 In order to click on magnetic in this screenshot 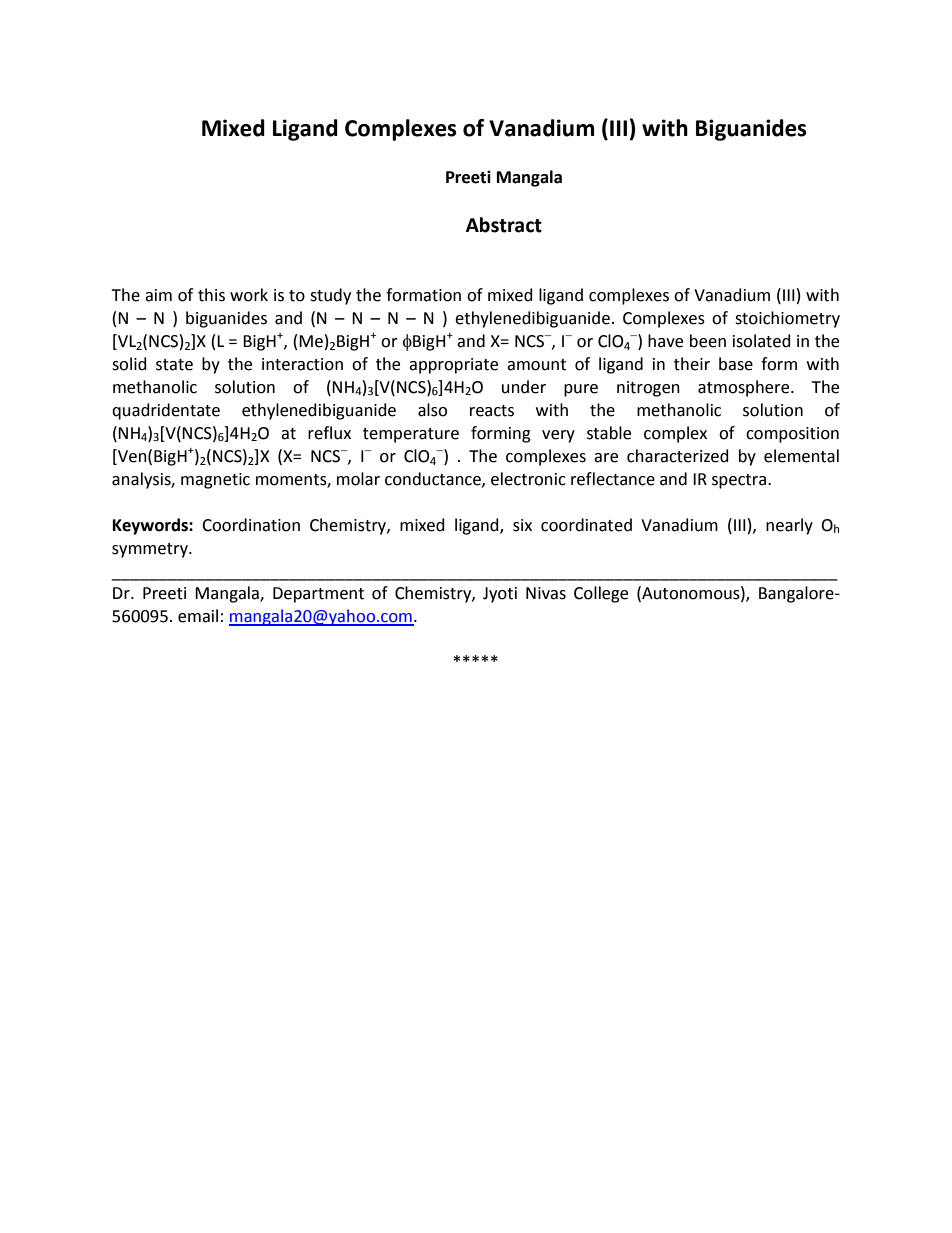, I will do `click(215, 481)`.
